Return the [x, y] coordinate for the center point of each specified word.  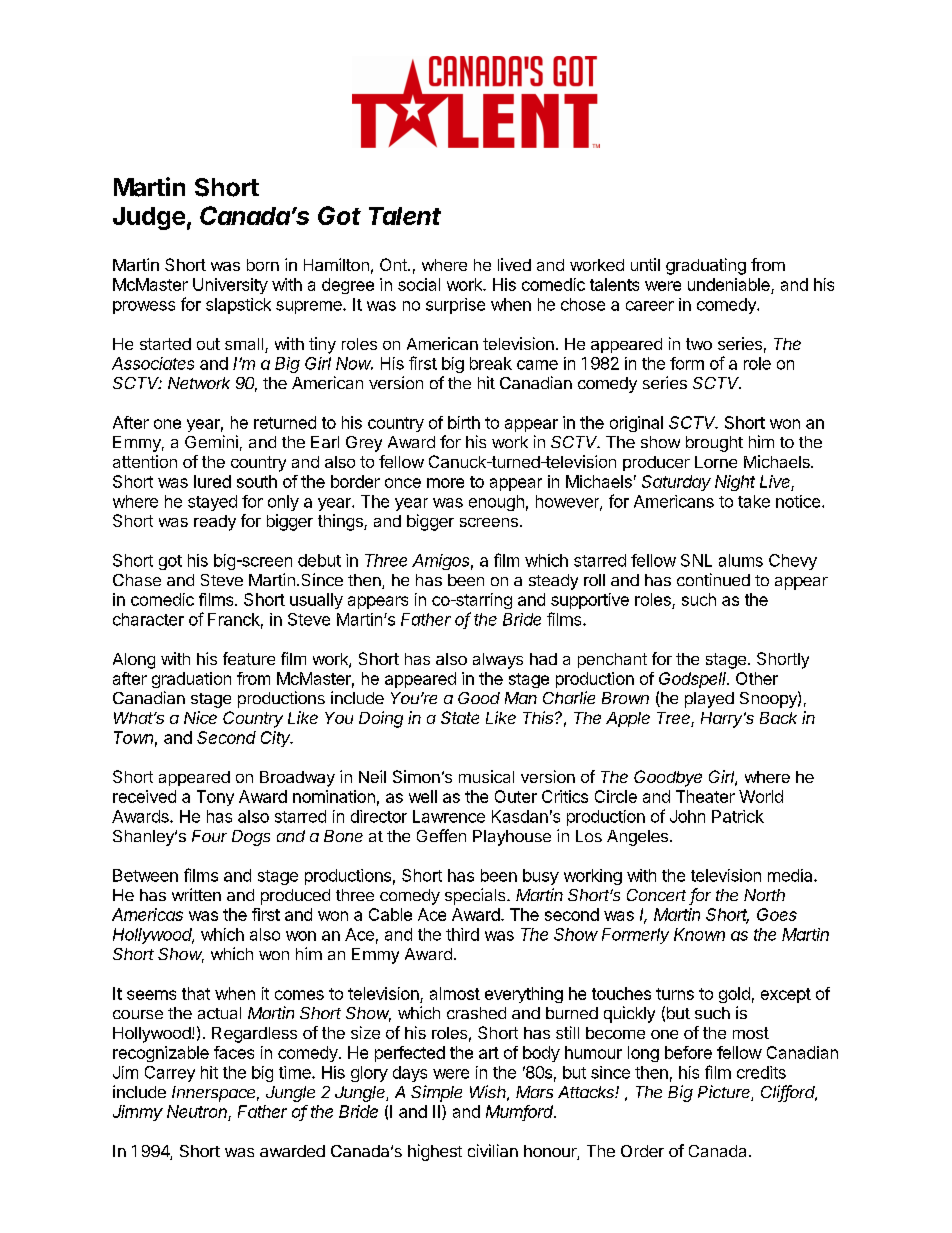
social [419, 284]
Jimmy [138, 1113]
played [709, 700]
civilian [493, 1150]
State [460, 717]
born [263, 265]
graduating [706, 266]
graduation [191, 680]
